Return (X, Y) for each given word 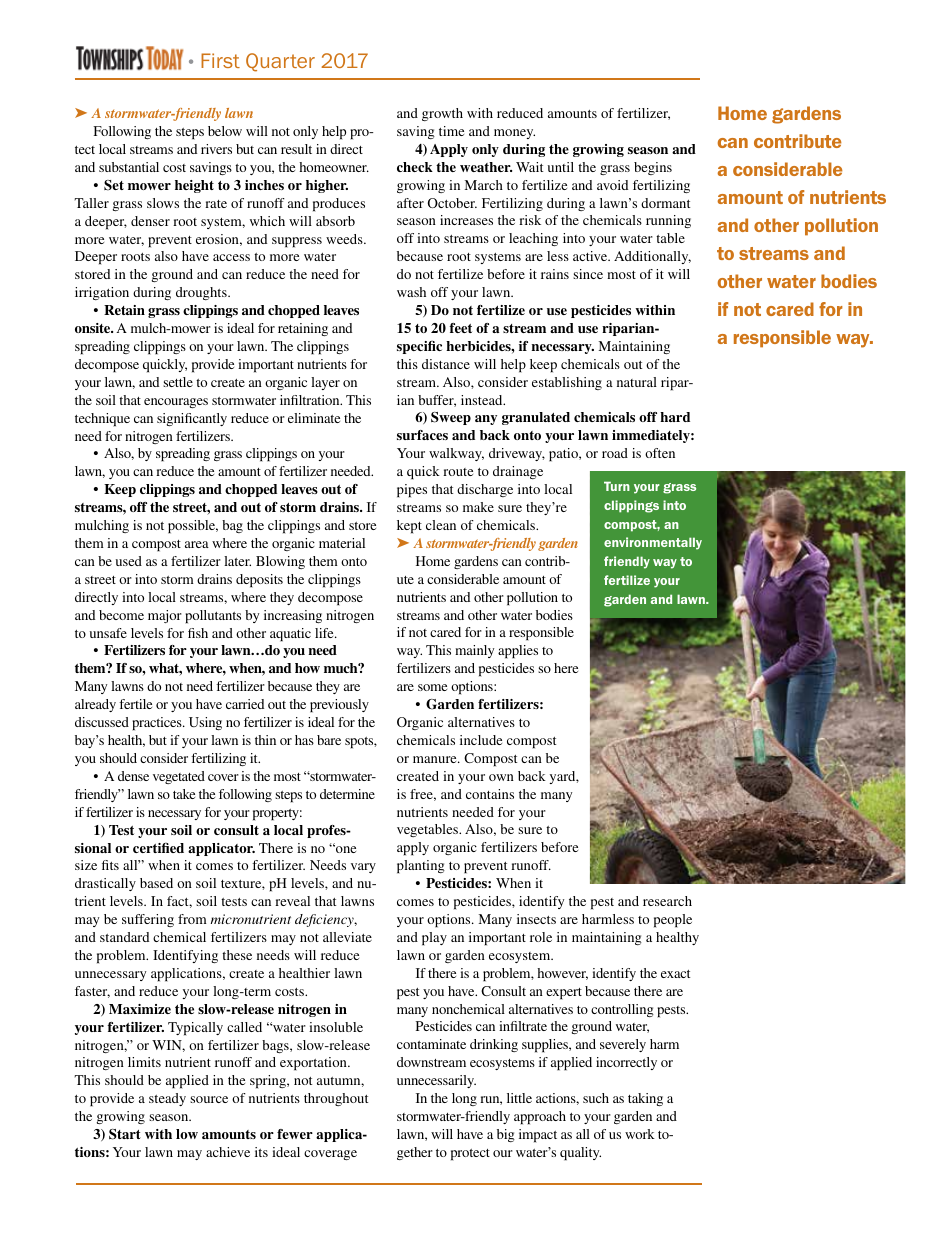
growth (442, 114)
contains (490, 794)
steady (167, 1099)
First (220, 60)
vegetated (179, 777)
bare (329, 740)
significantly (192, 419)
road (615, 453)
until (561, 167)
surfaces (422, 435)
